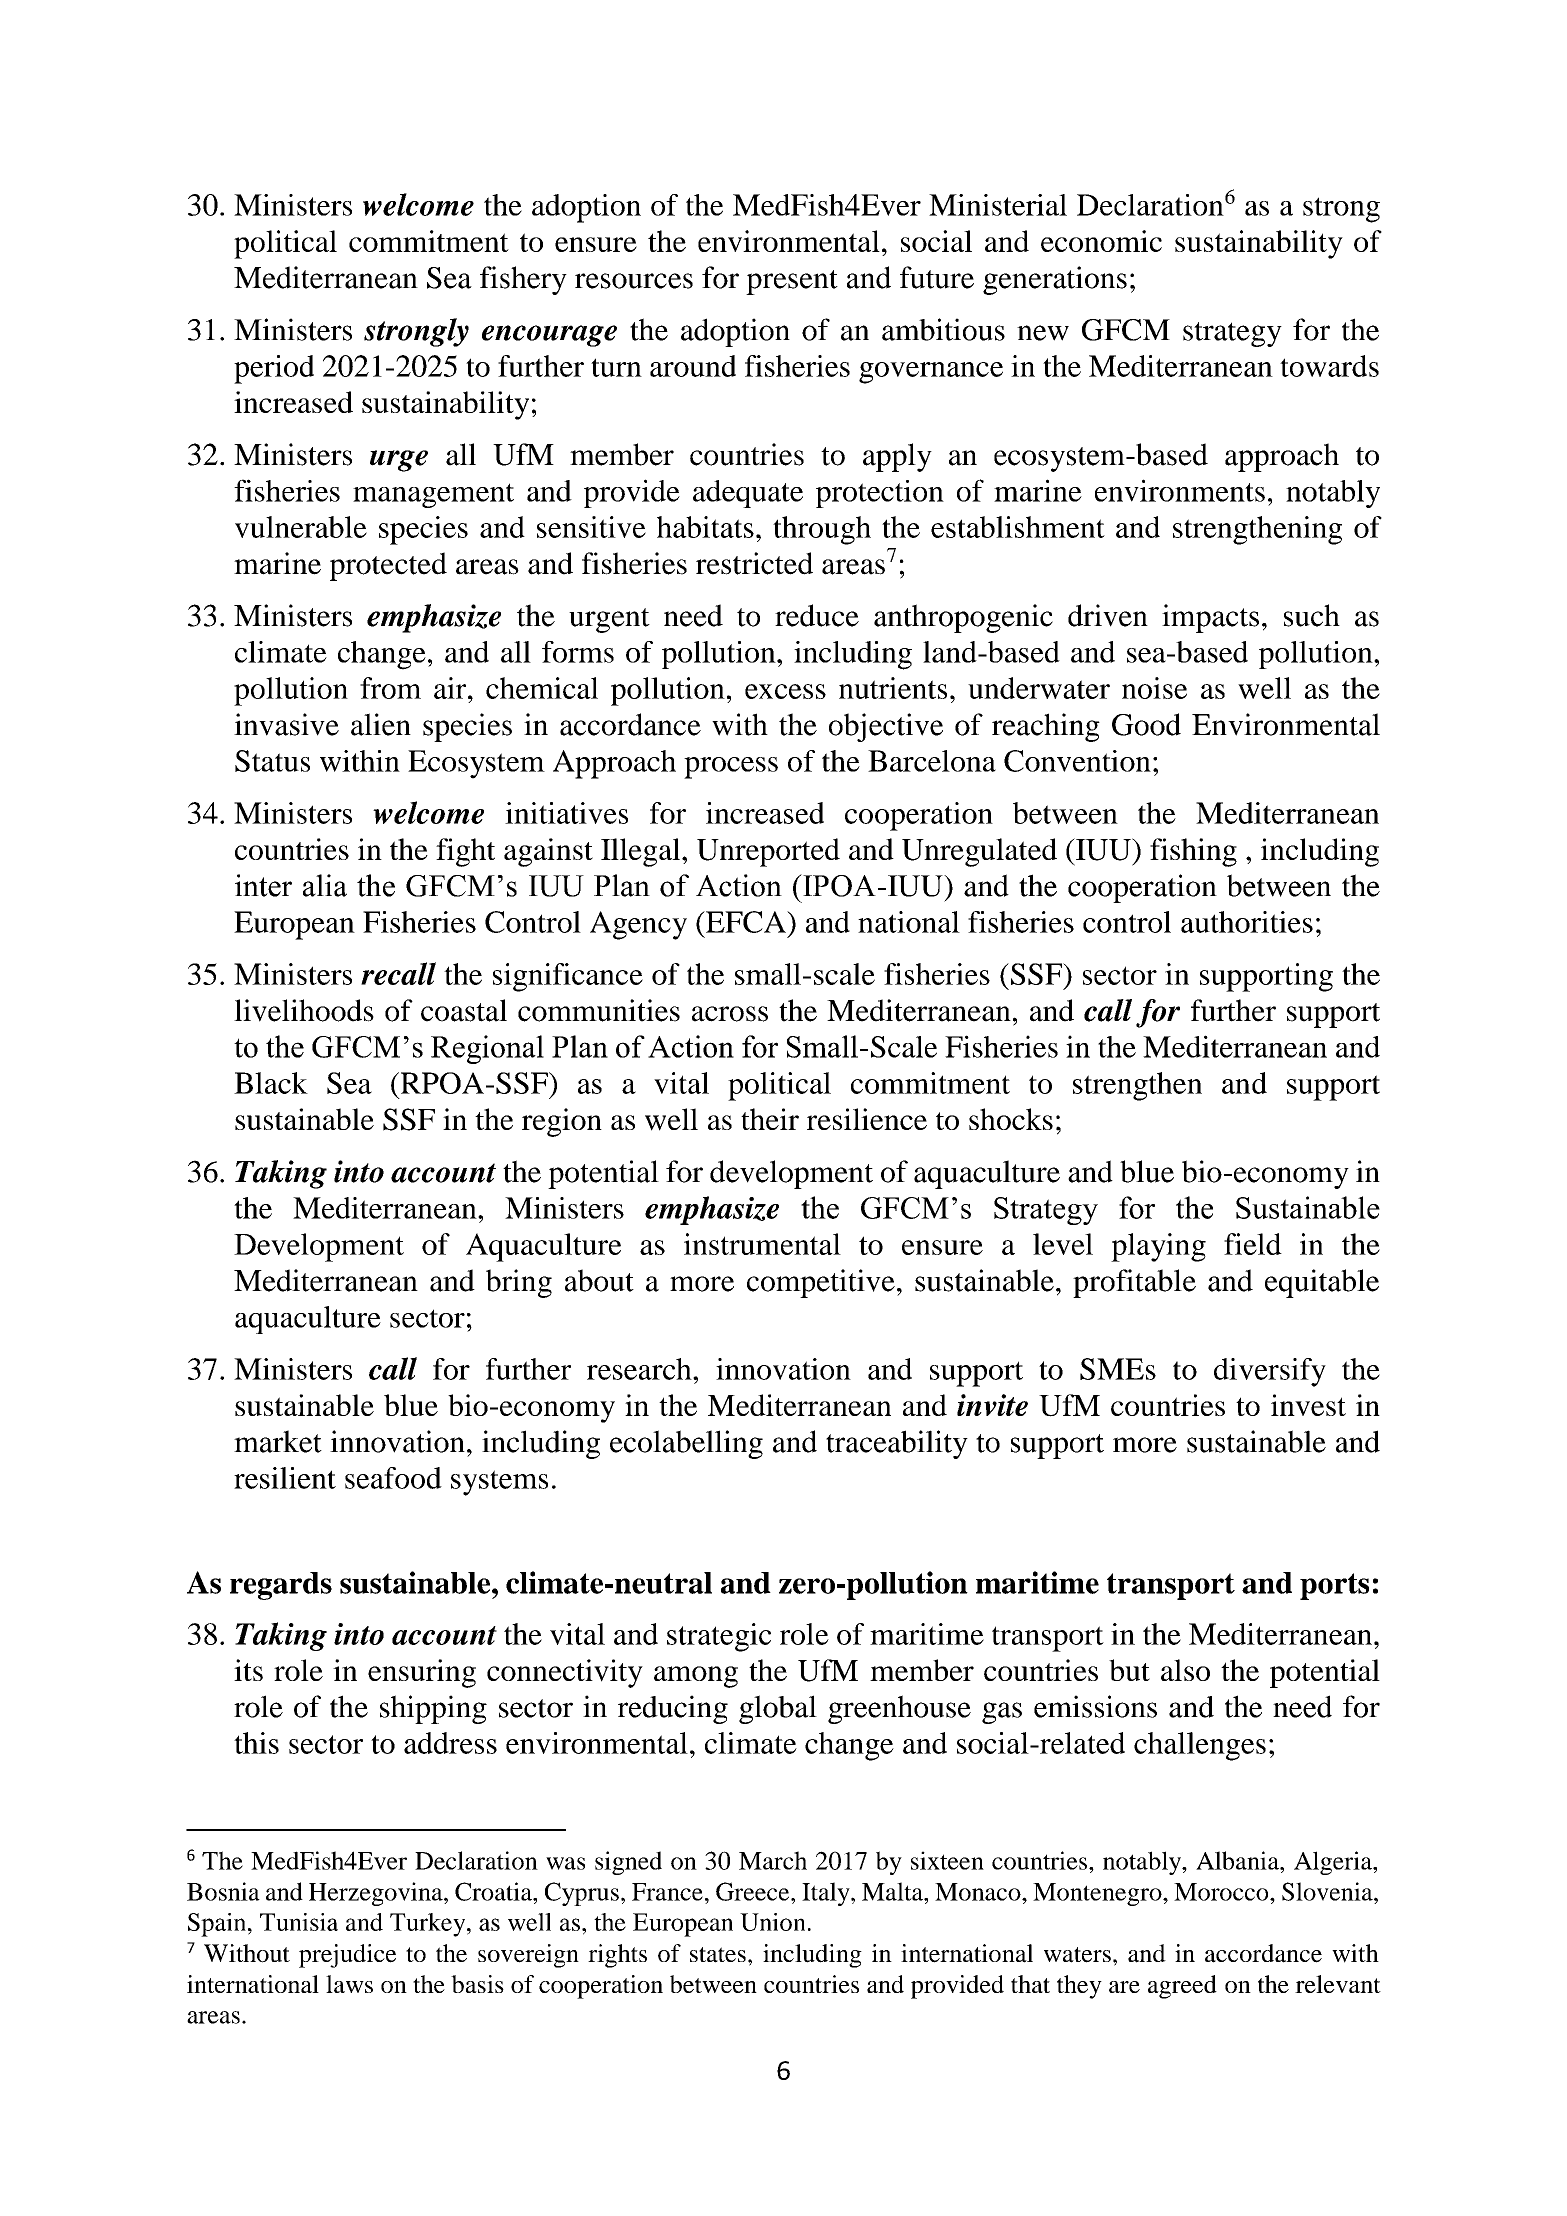  What do you see at coordinates (347, 1956) in the document?
I see `prejudice` at bounding box center [347, 1956].
